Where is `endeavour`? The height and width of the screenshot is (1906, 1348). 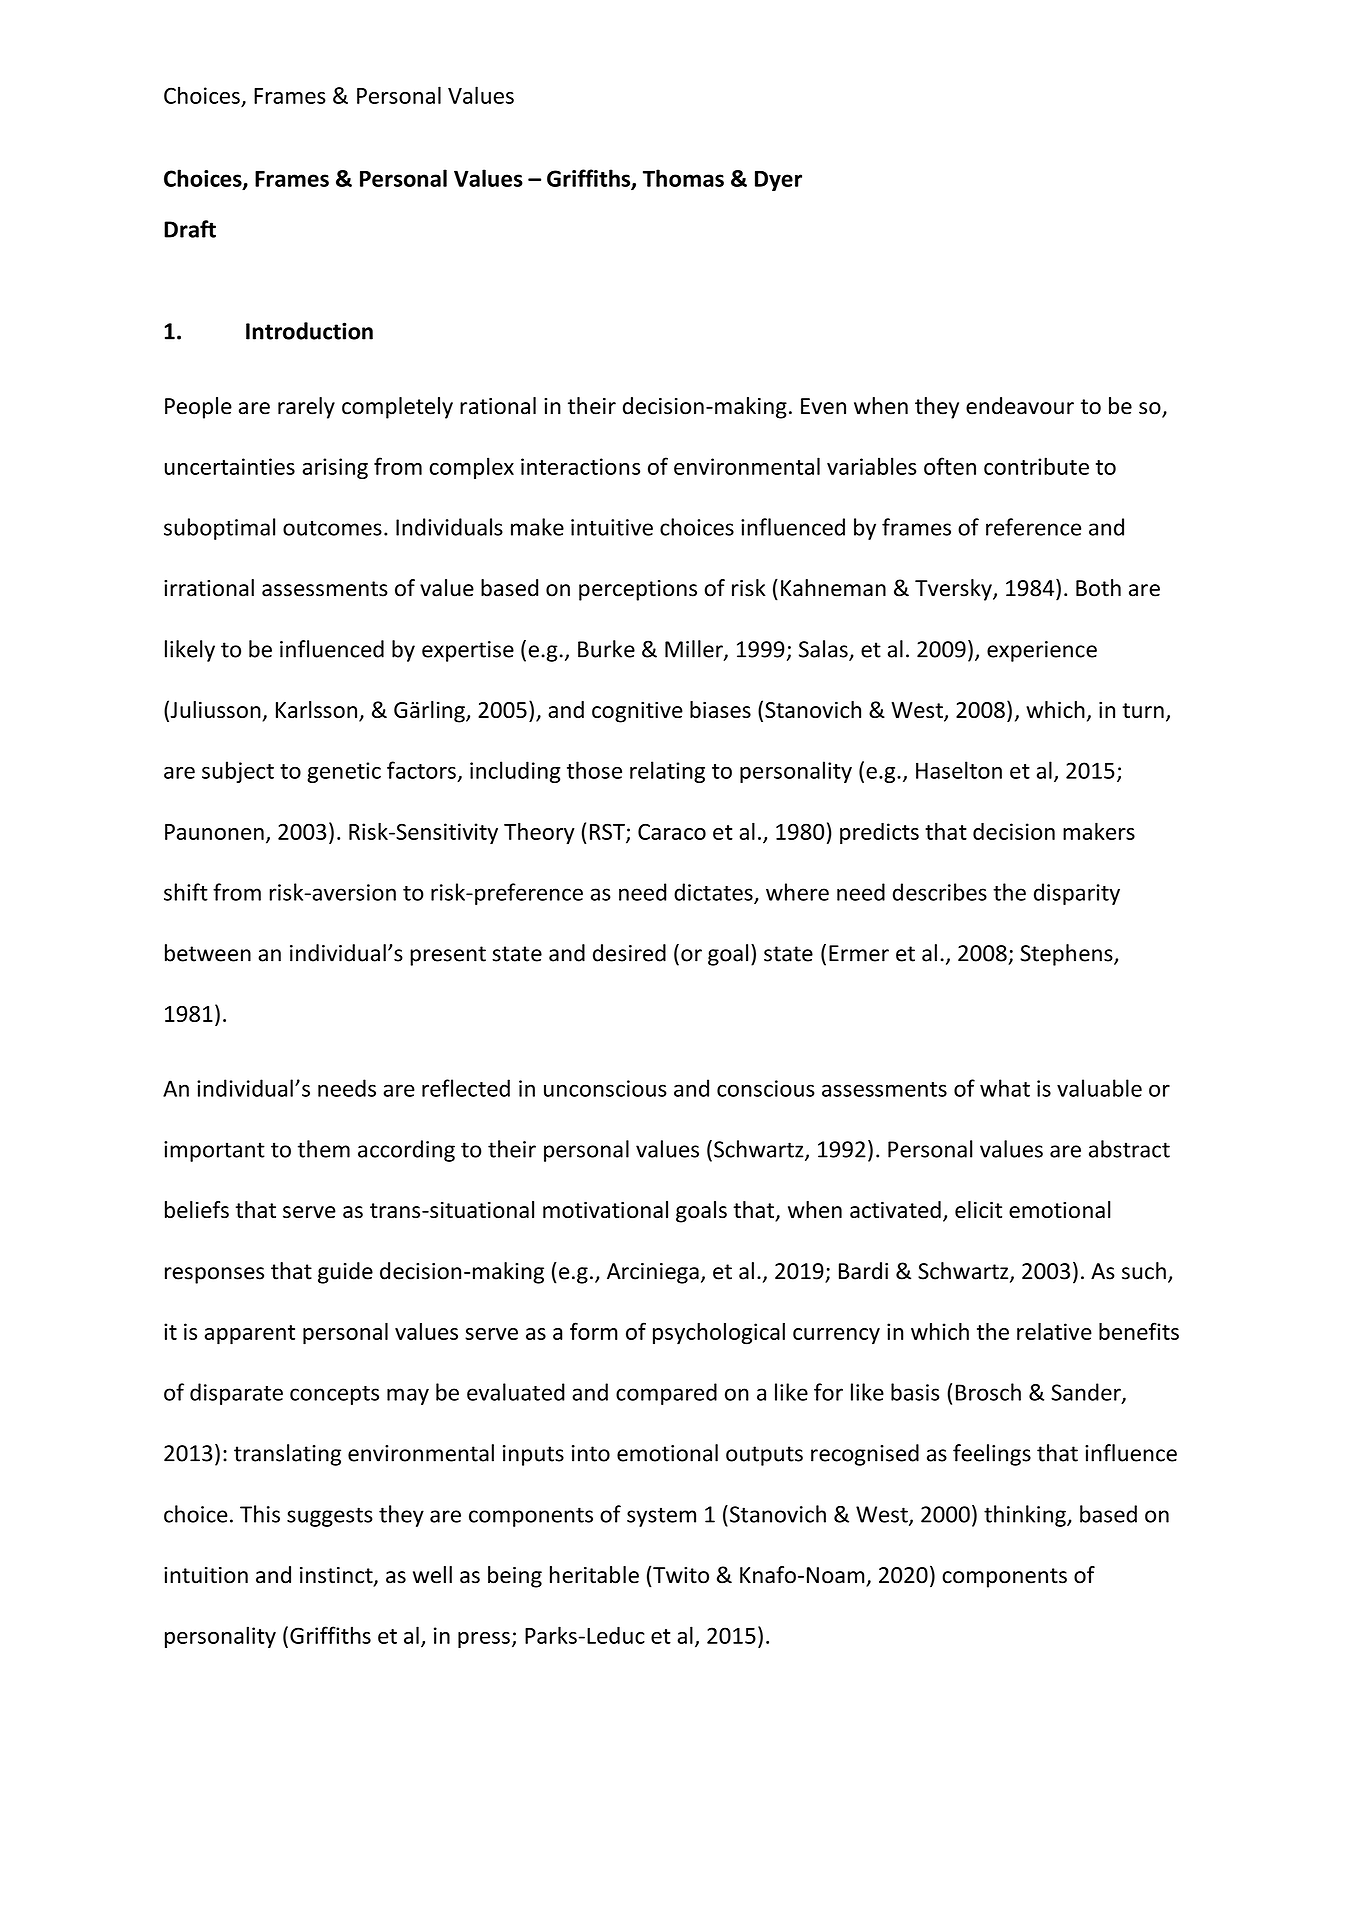
endeavour is located at coordinates (1020, 406).
